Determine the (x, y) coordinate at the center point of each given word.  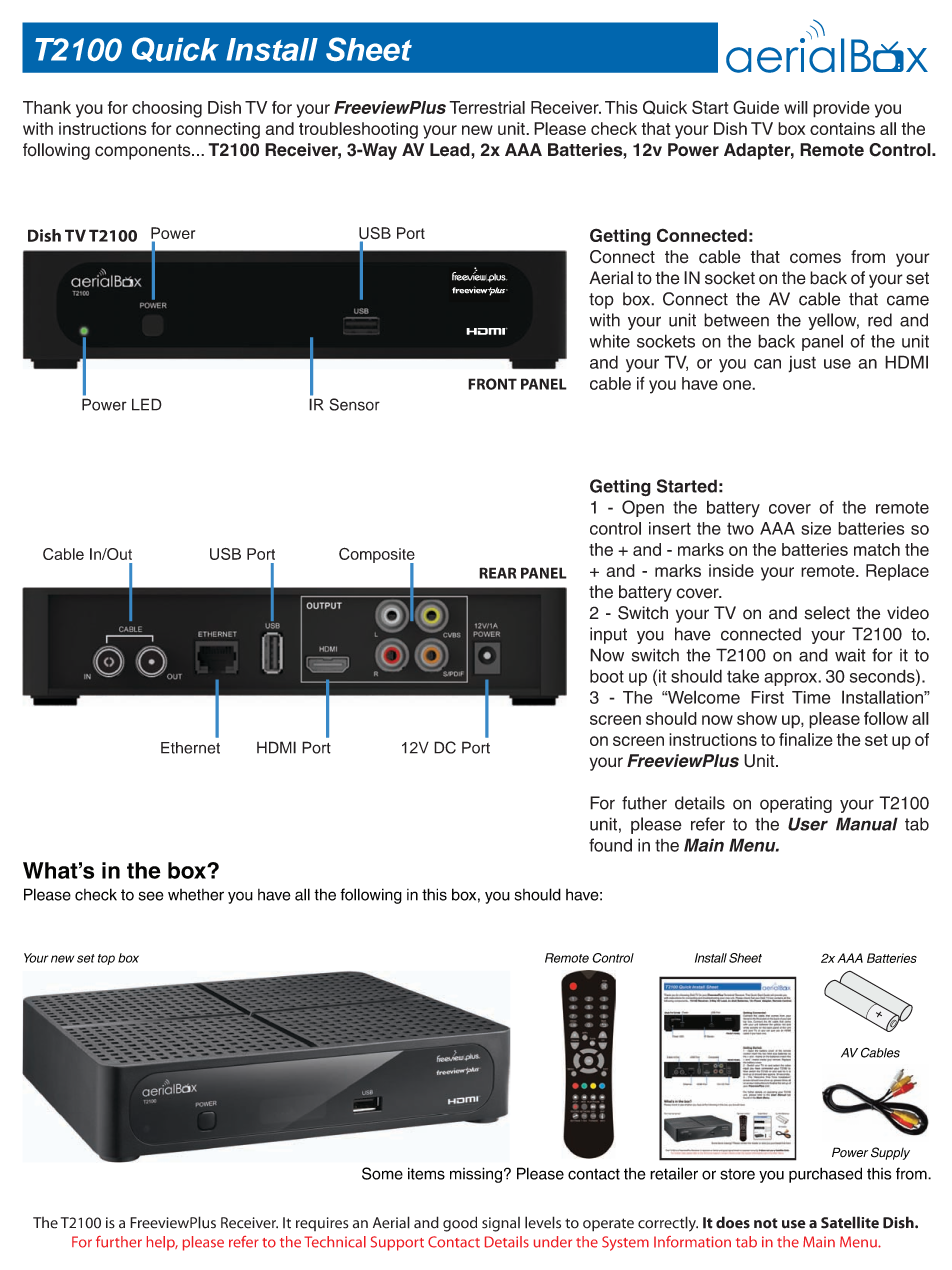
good (460, 1224)
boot (607, 676)
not (766, 1223)
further (119, 1242)
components (144, 152)
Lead (451, 150)
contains (842, 128)
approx (791, 679)
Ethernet (190, 748)
